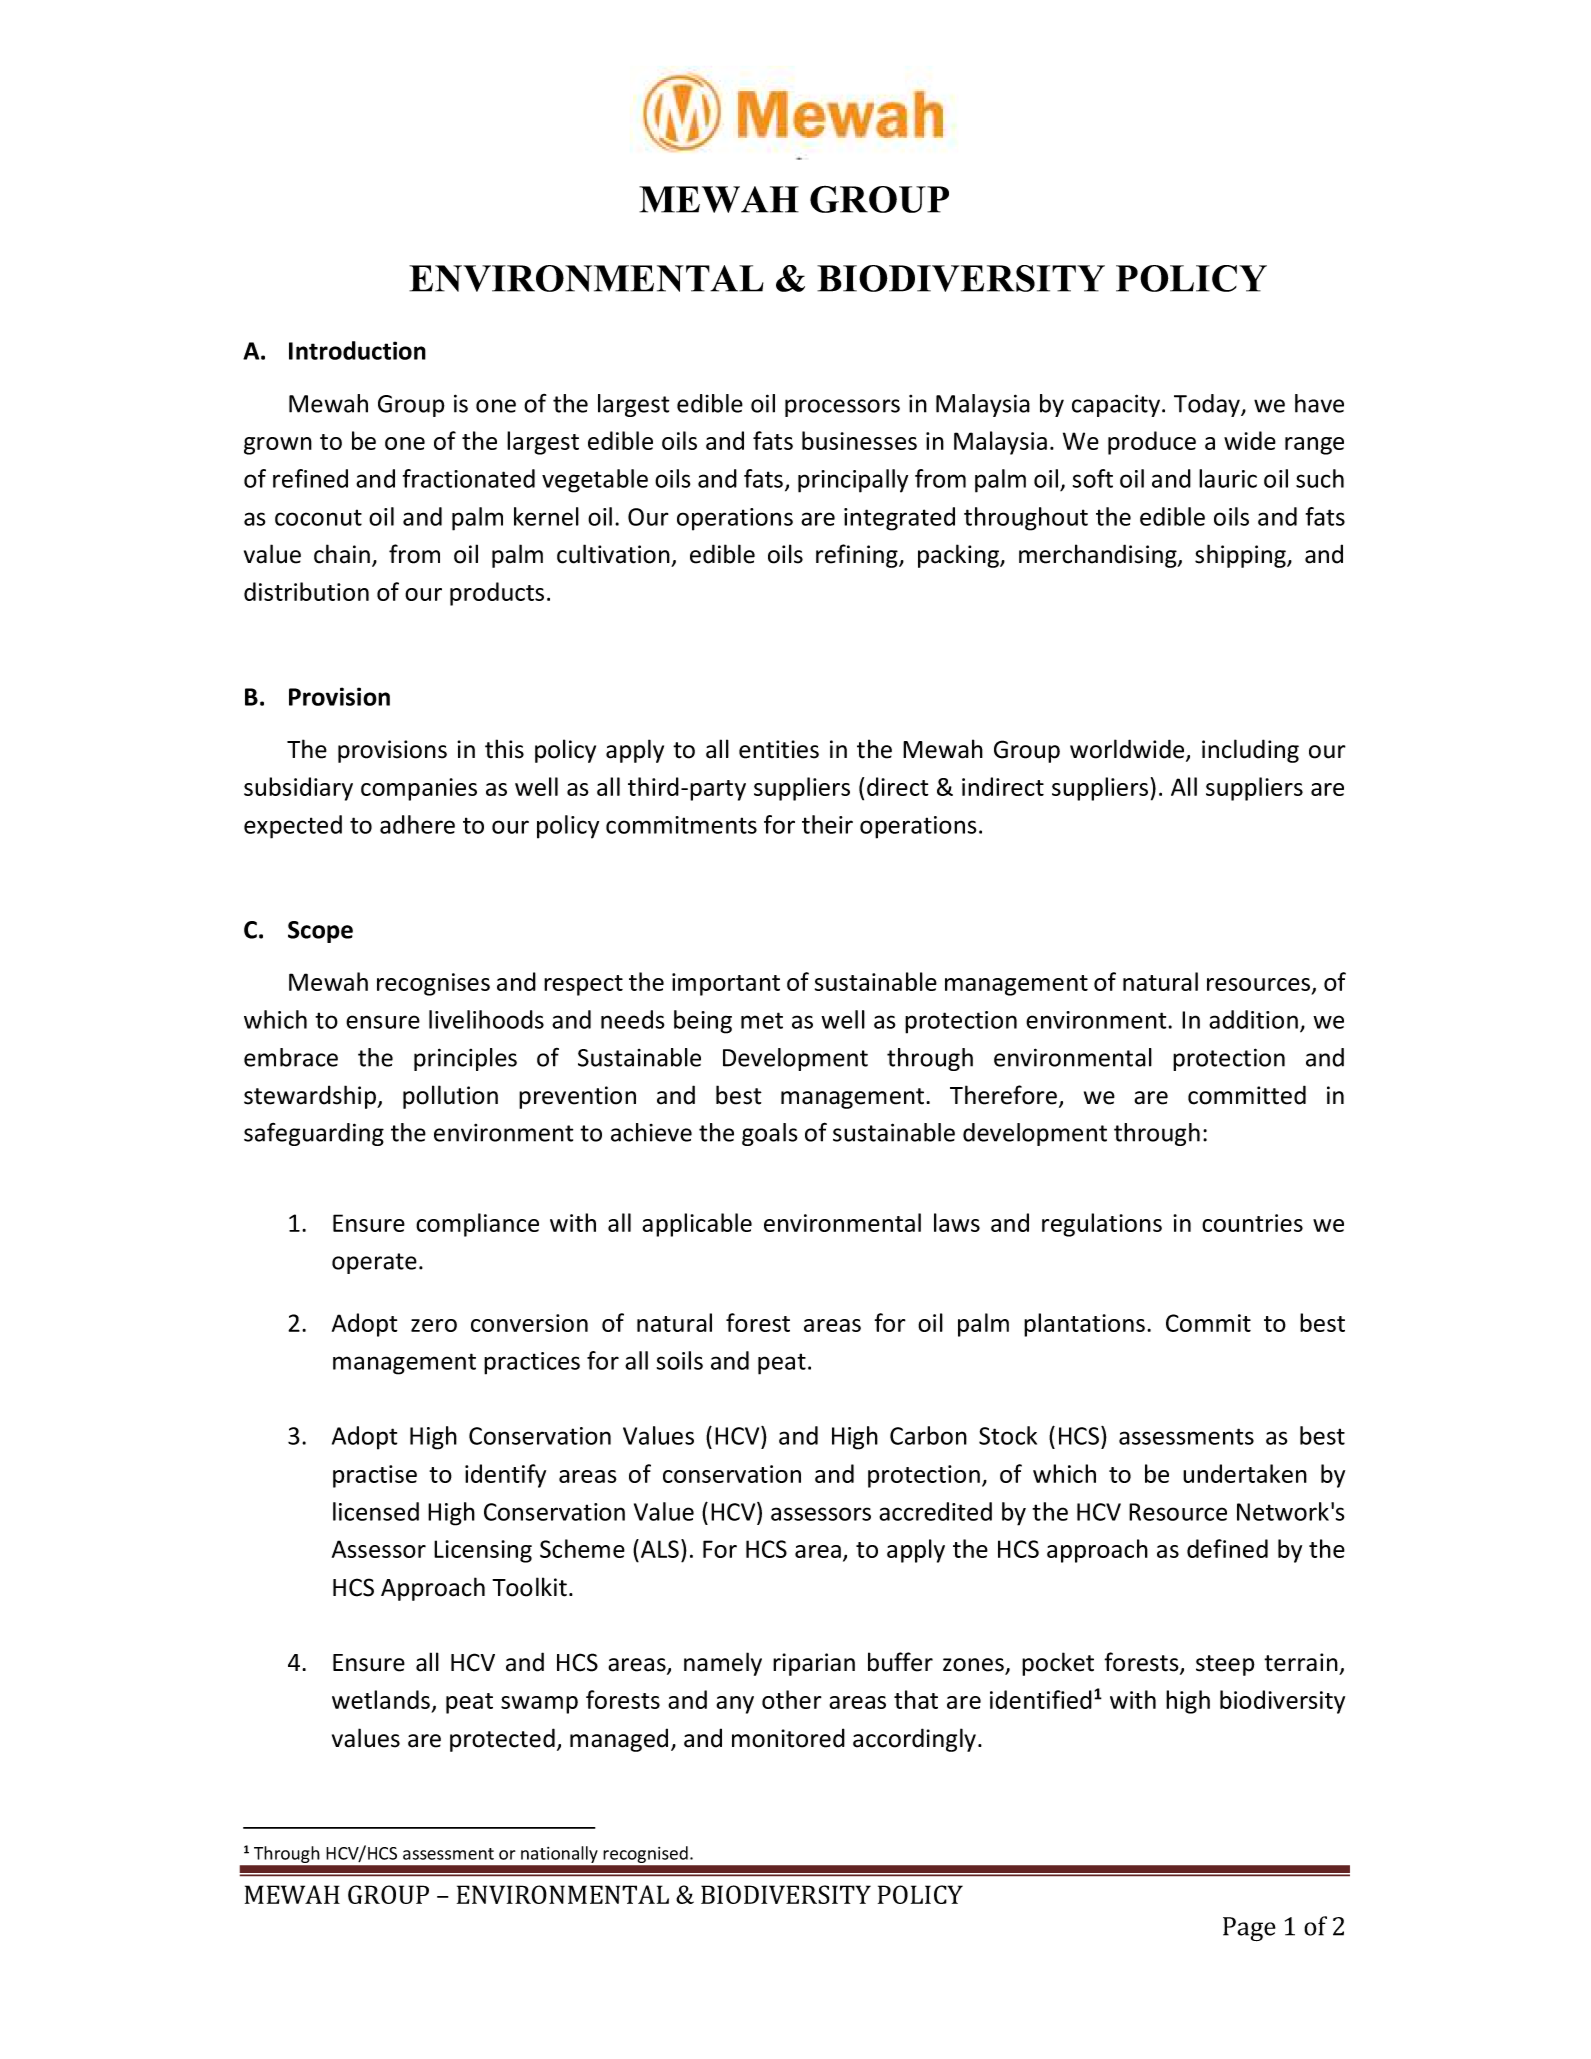  Describe the element at coordinates (419, 789) in the screenshot. I see `companies` at that location.
